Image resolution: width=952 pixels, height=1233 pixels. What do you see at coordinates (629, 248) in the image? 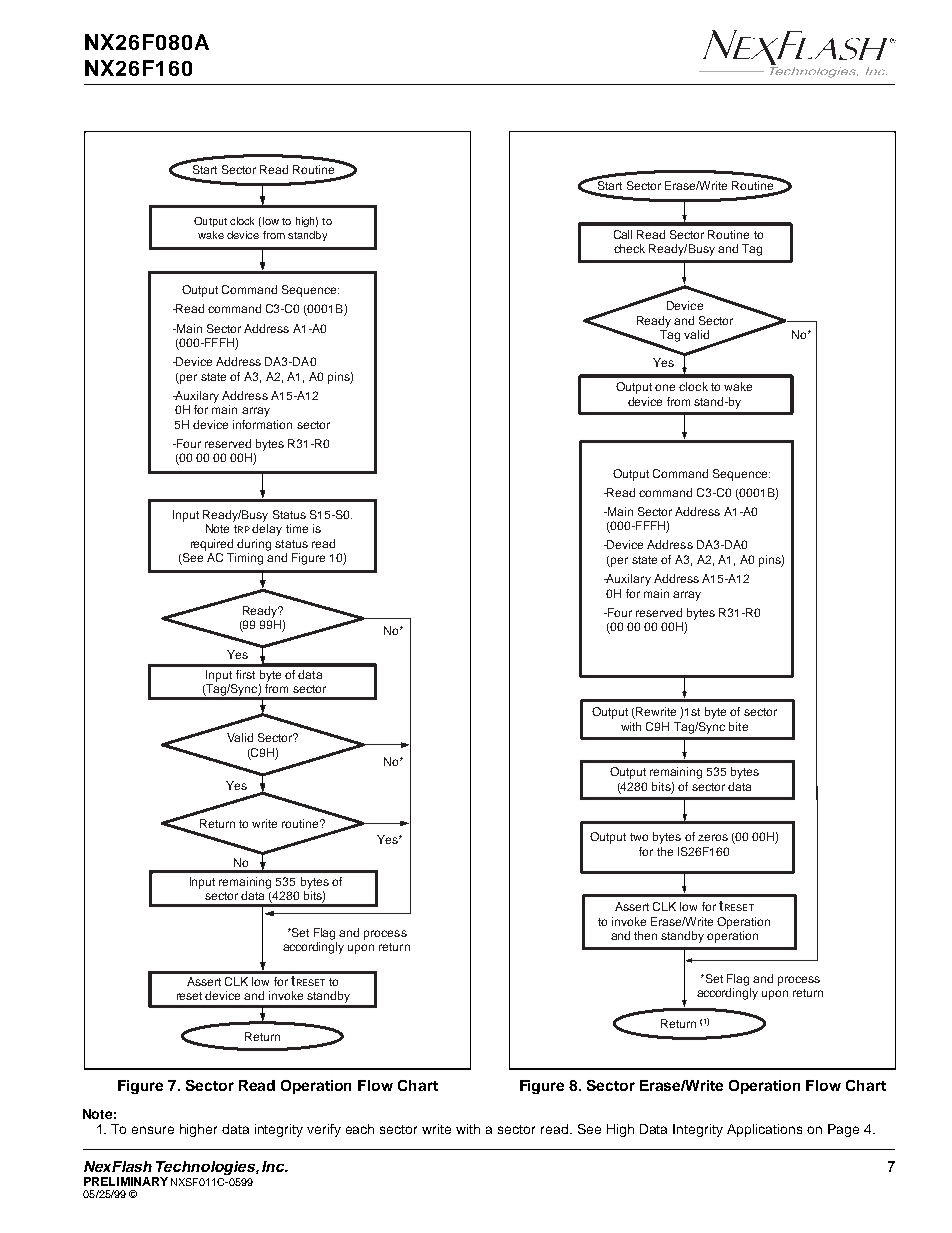
I see `check` at bounding box center [629, 248].
